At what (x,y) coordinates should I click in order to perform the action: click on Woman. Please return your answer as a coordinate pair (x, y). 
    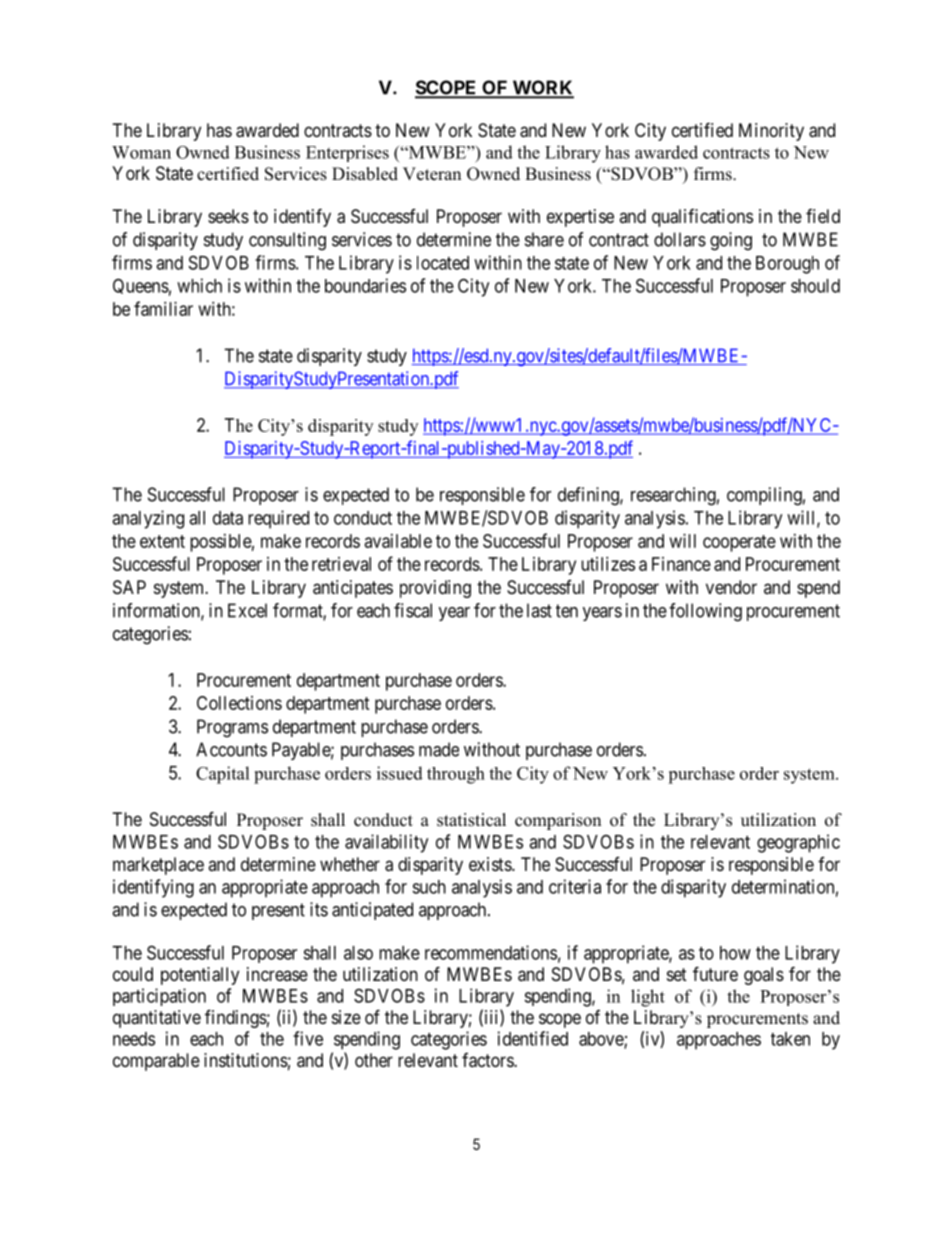
    Looking at the image, I should click on (141, 152).
